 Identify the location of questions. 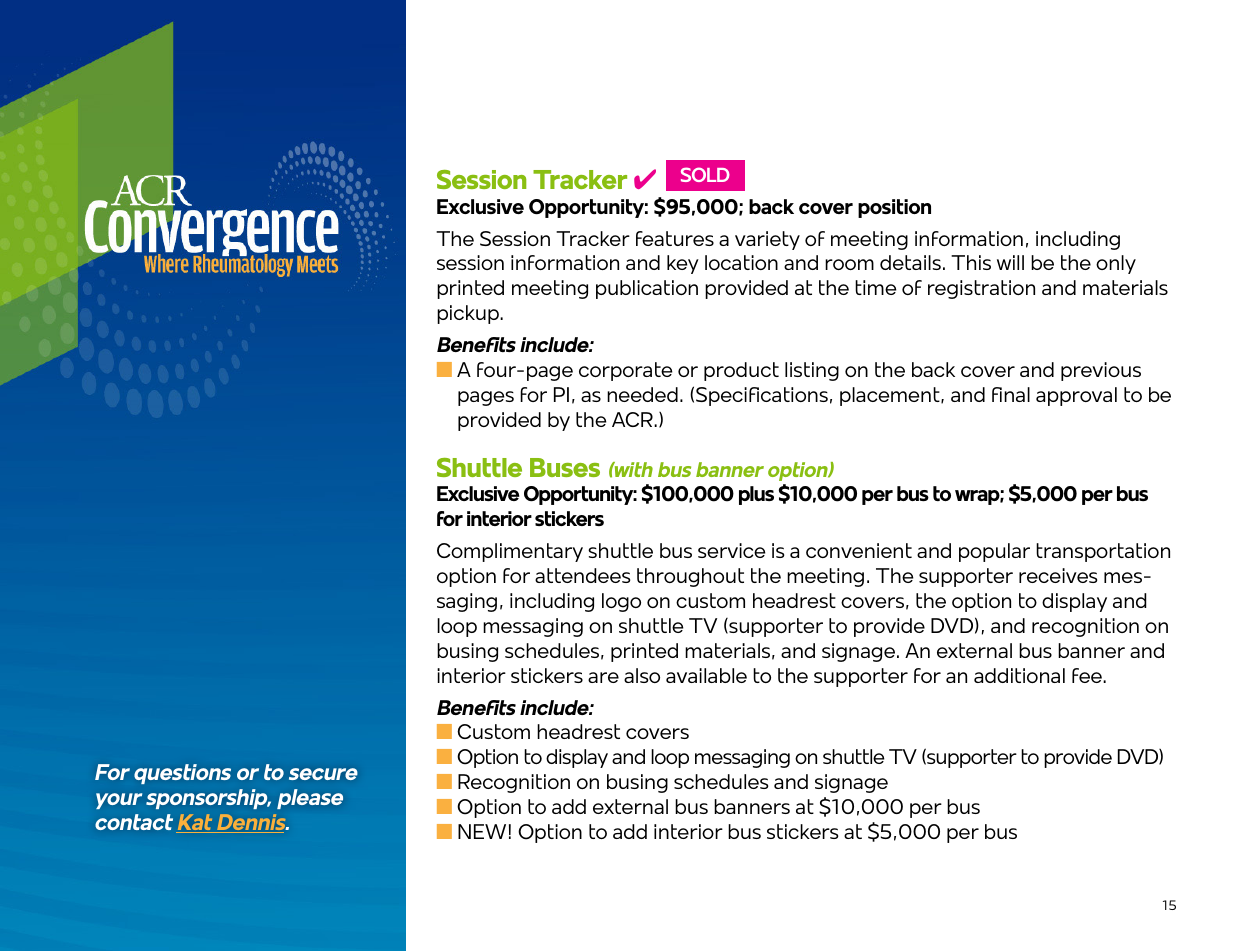
(182, 774).
